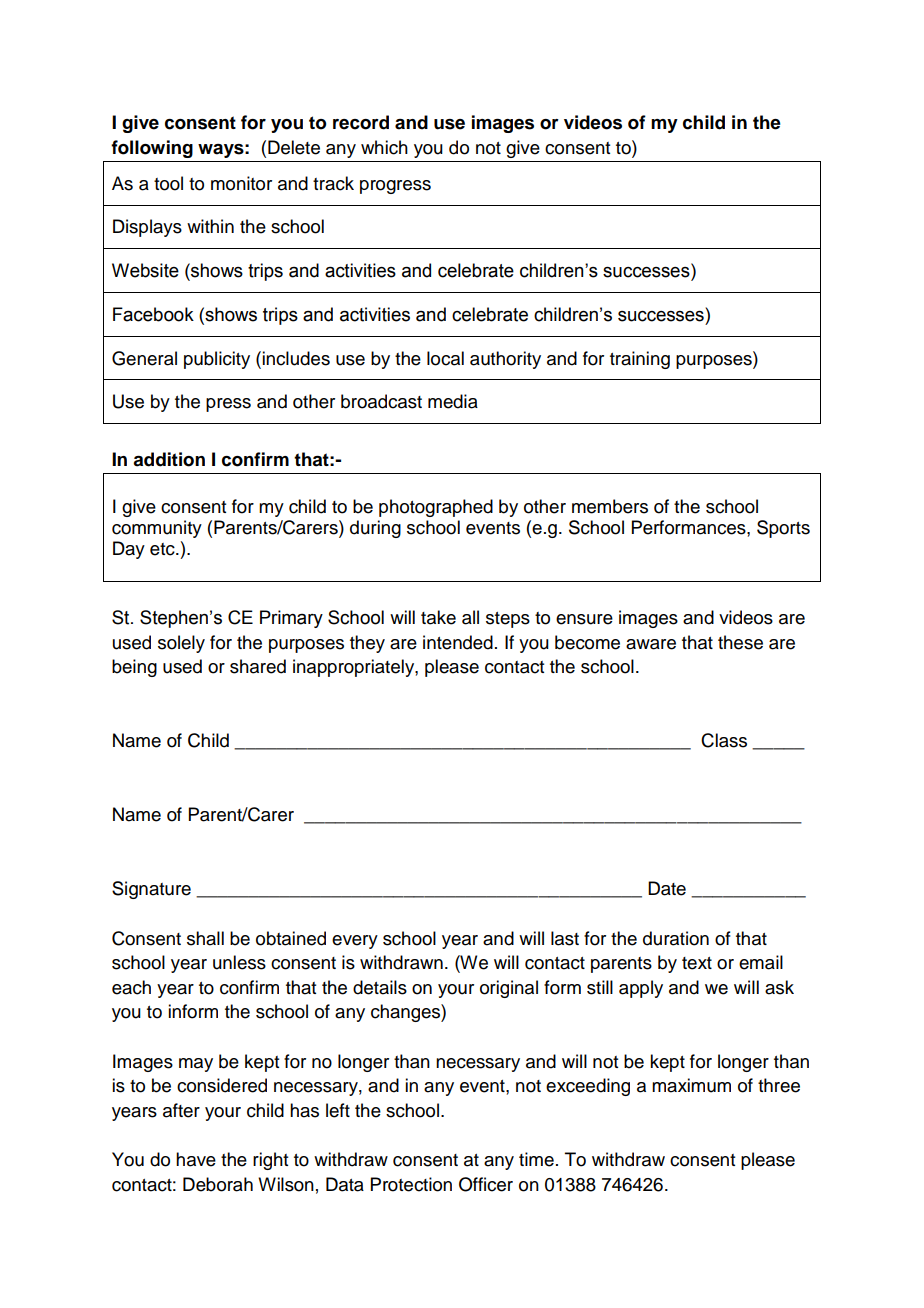 The width and height of the screenshot is (924, 1308). What do you see at coordinates (740, 642) in the screenshot?
I see `these` at bounding box center [740, 642].
